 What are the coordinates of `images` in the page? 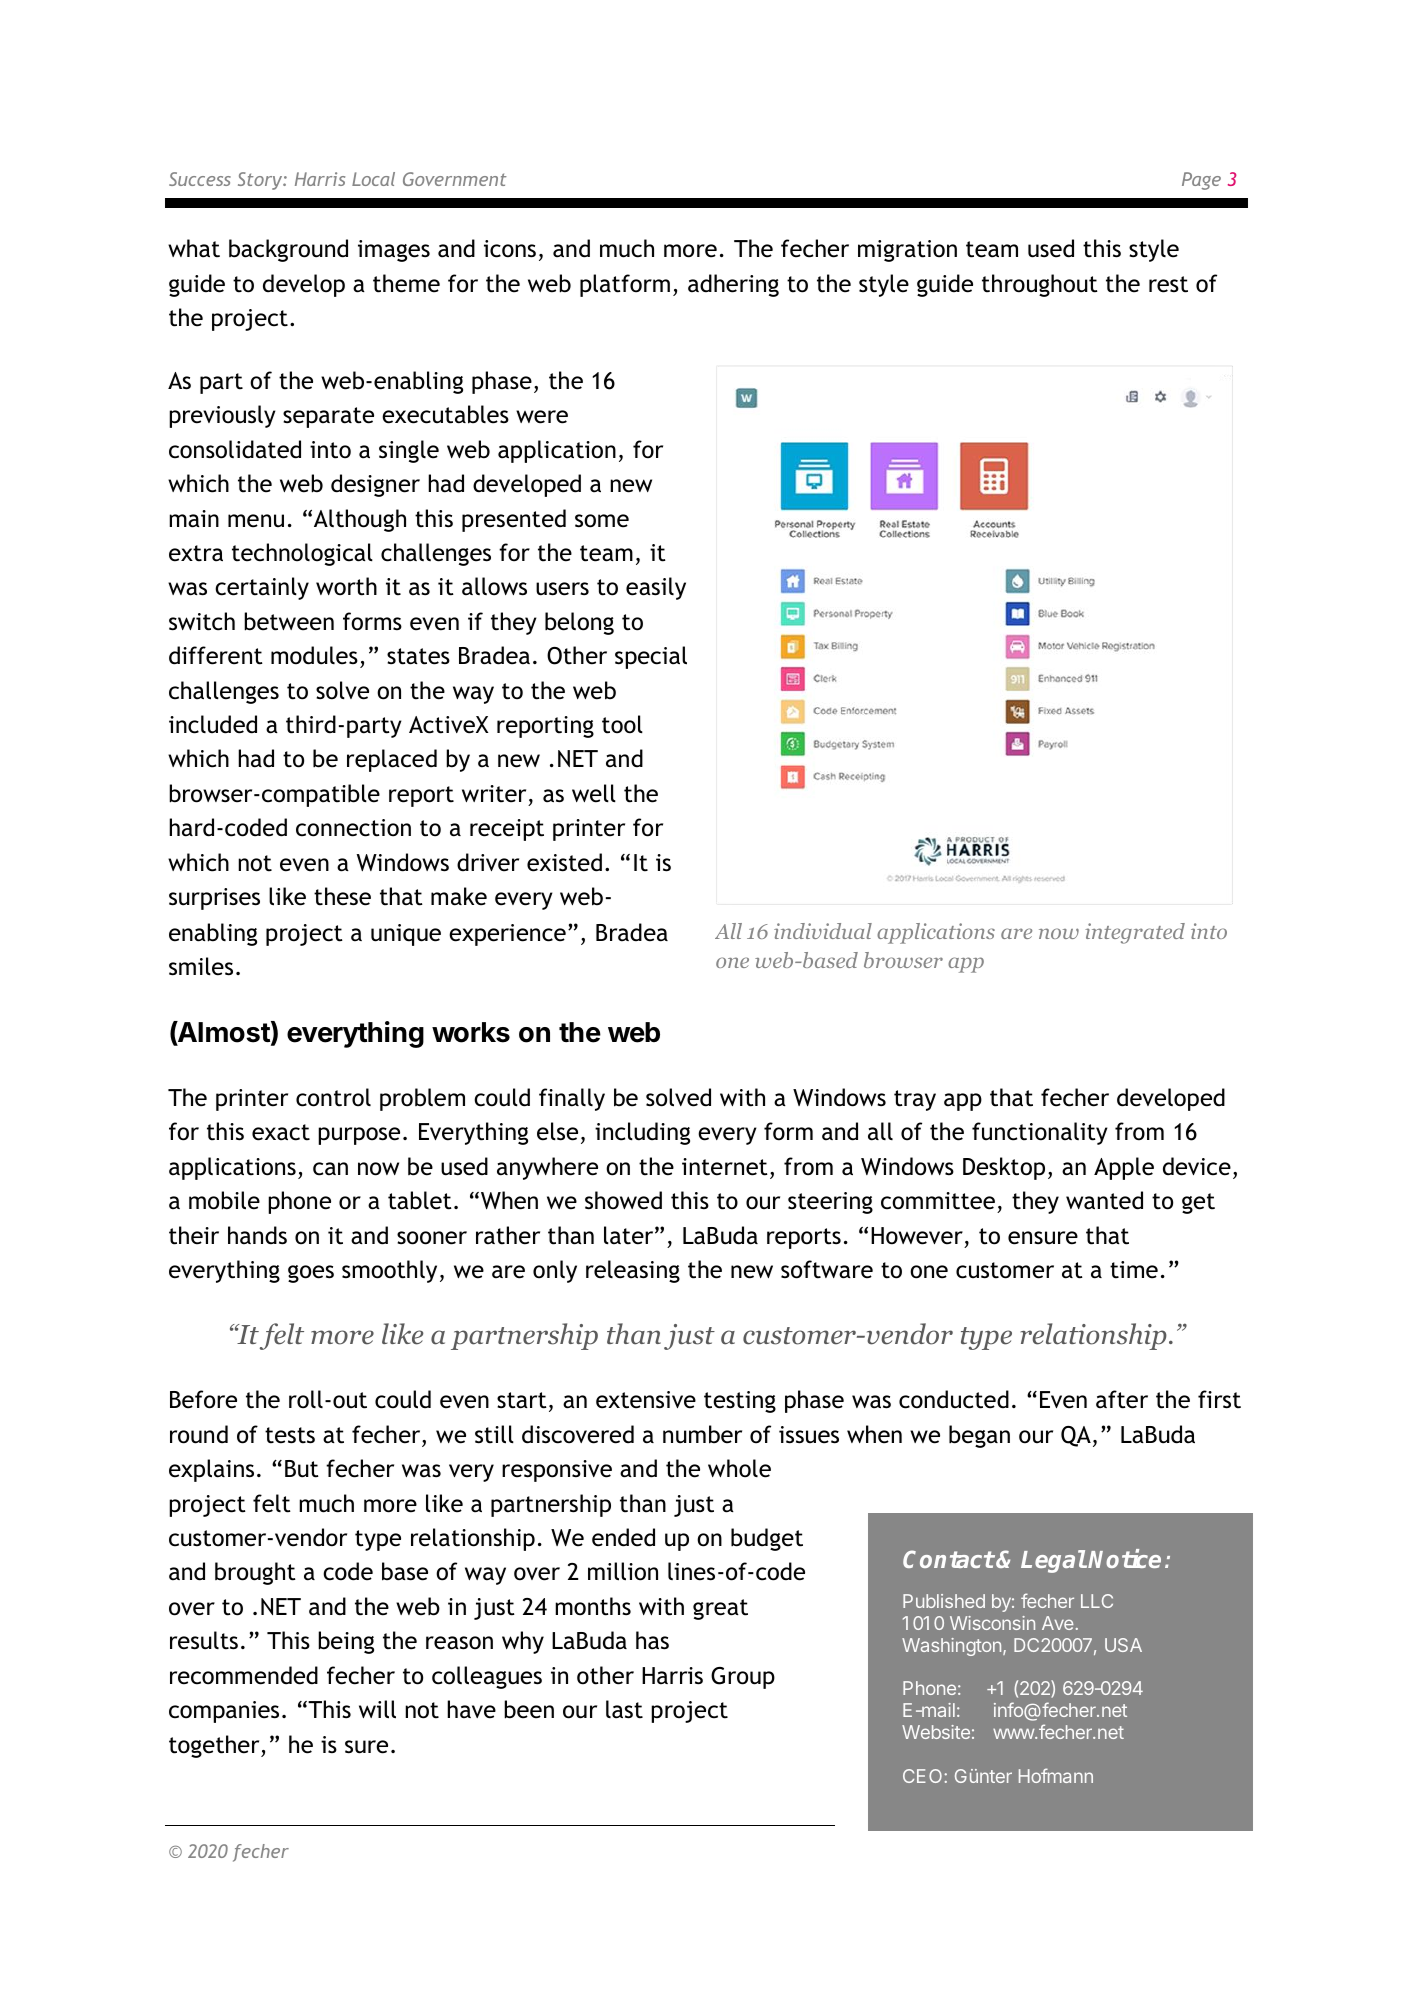 It's located at (394, 251).
